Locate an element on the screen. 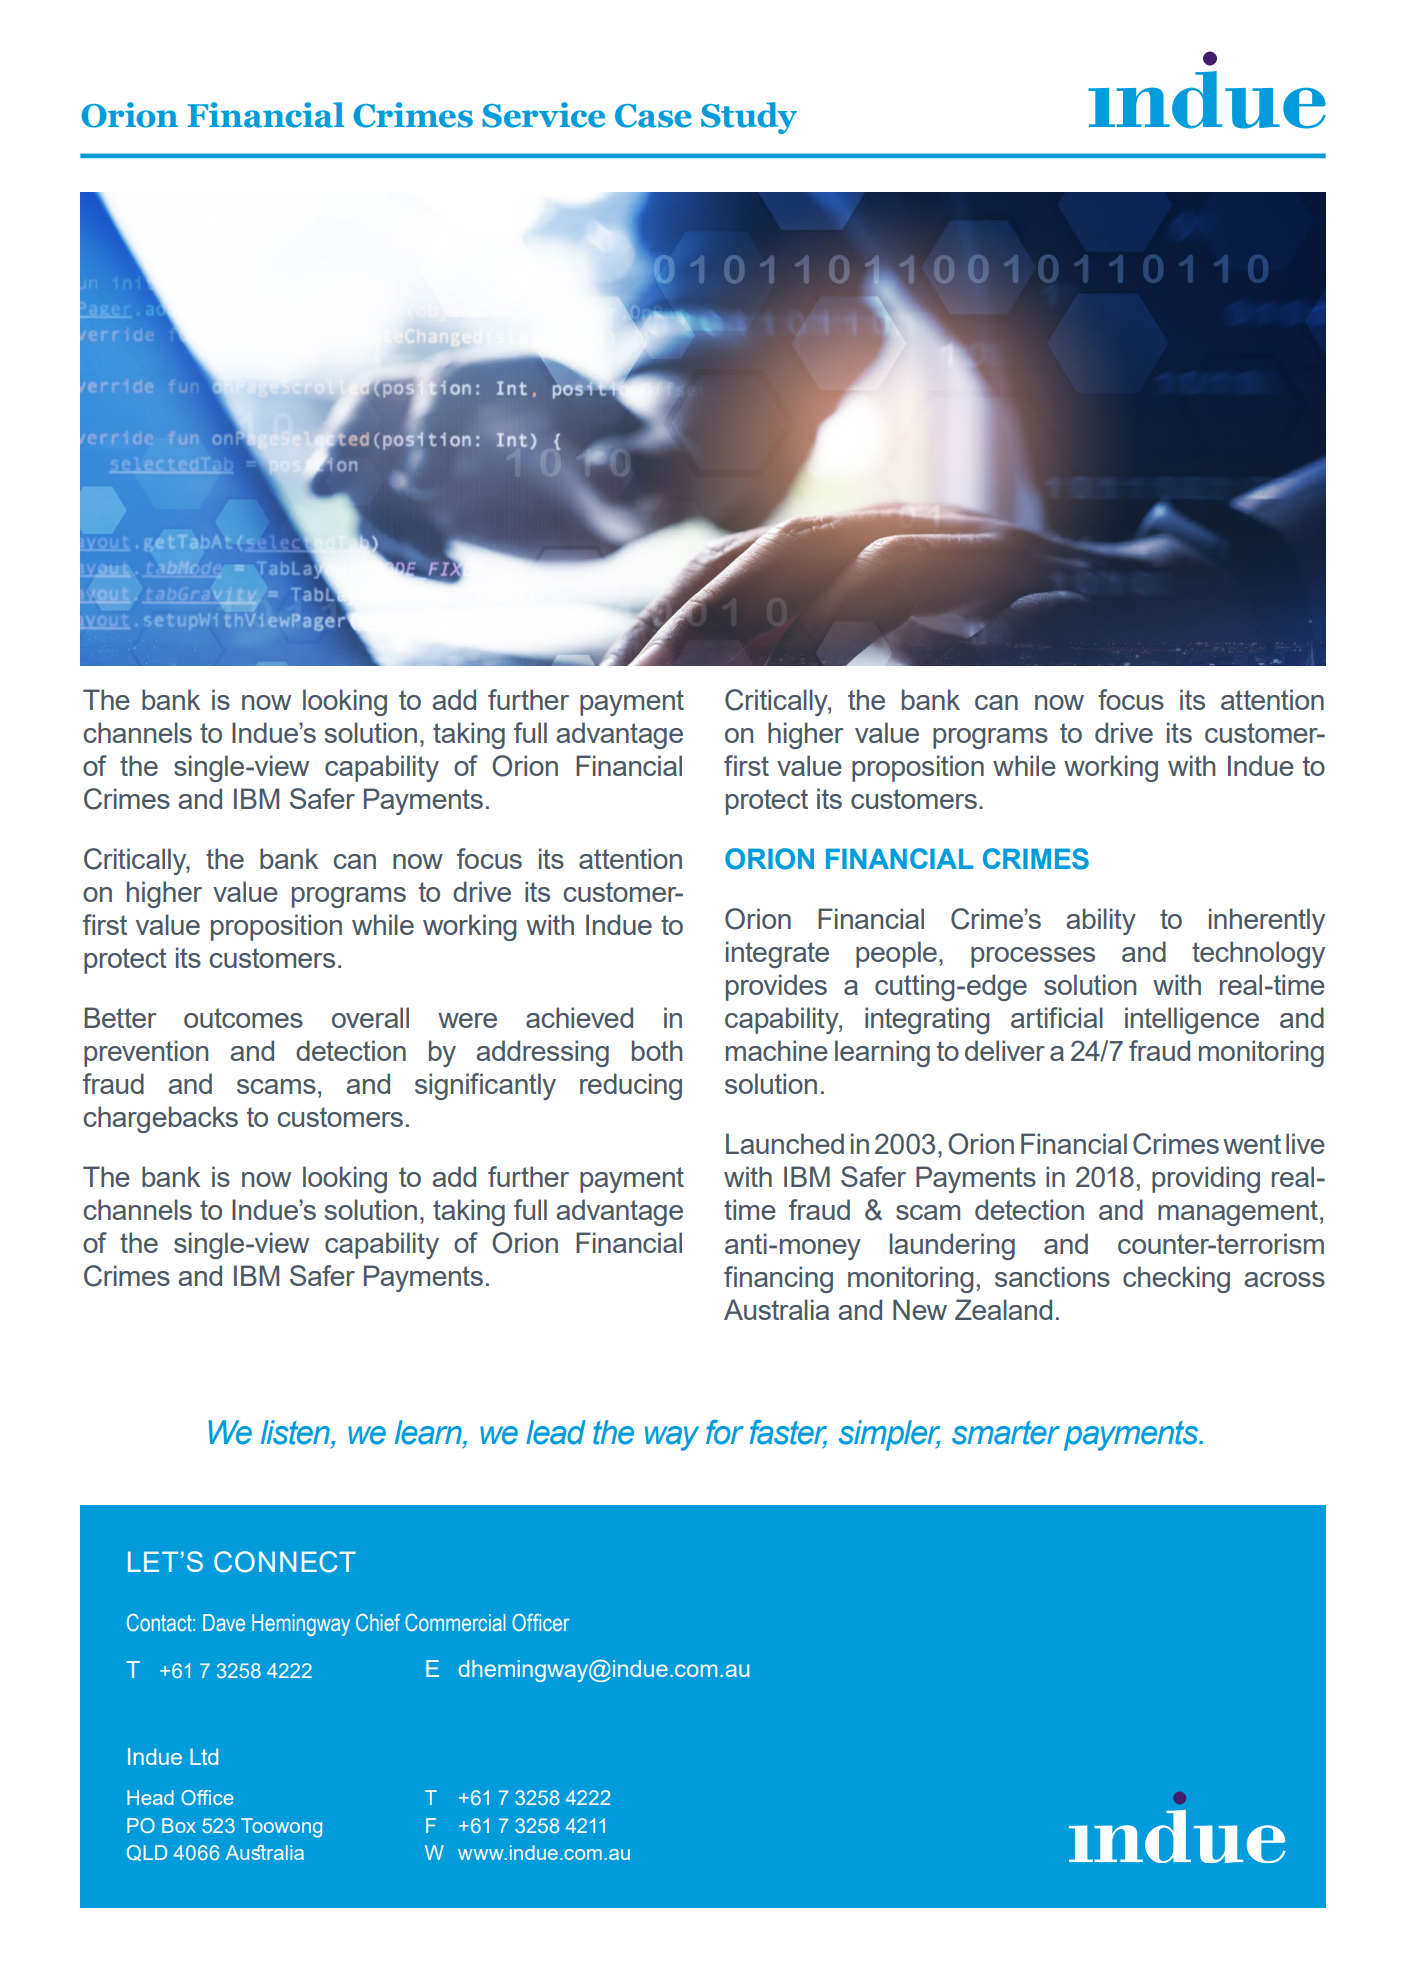 This screenshot has height=1988, width=1406. financing is located at coordinates (778, 1279).
